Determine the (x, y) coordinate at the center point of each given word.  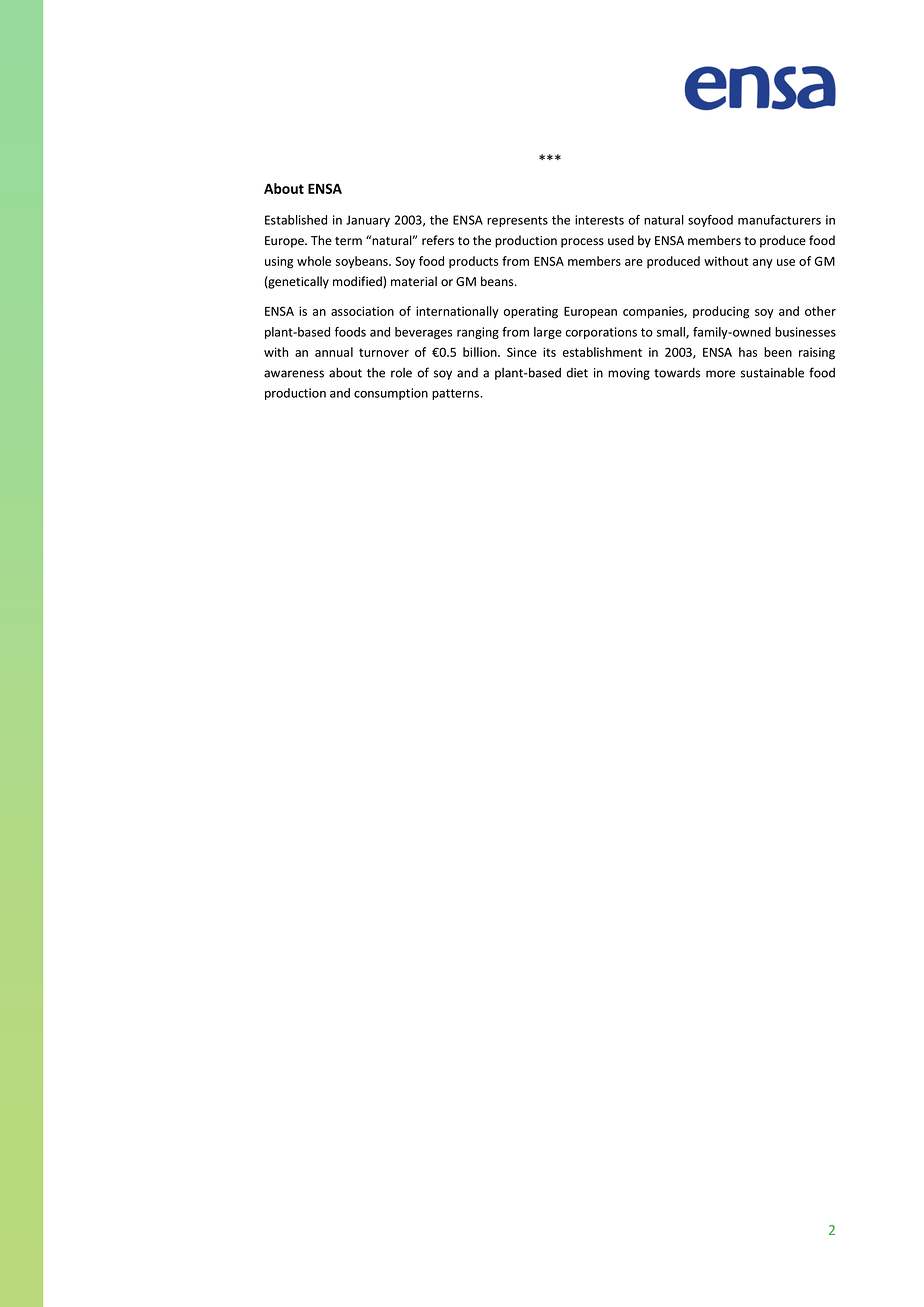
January (368, 221)
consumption (391, 394)
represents (517, 221)
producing (721, 312)
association (362, 311)
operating (531, 312)
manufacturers (779, 220)
